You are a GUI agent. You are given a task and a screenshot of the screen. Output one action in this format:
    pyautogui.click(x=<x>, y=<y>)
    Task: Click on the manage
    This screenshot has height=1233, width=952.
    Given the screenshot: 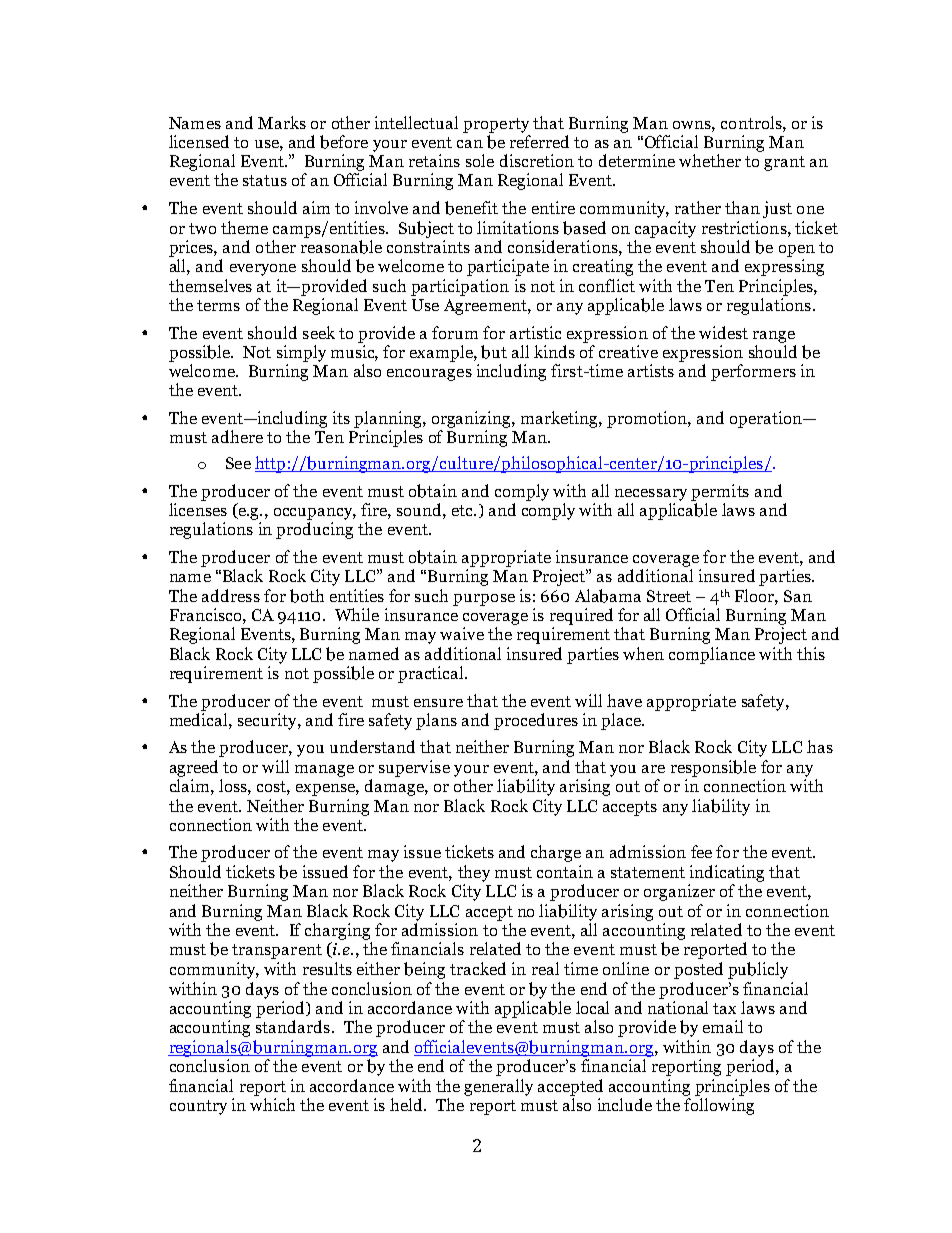 What is the action you would take?
    pyautogui.click(x=324, y=771)
